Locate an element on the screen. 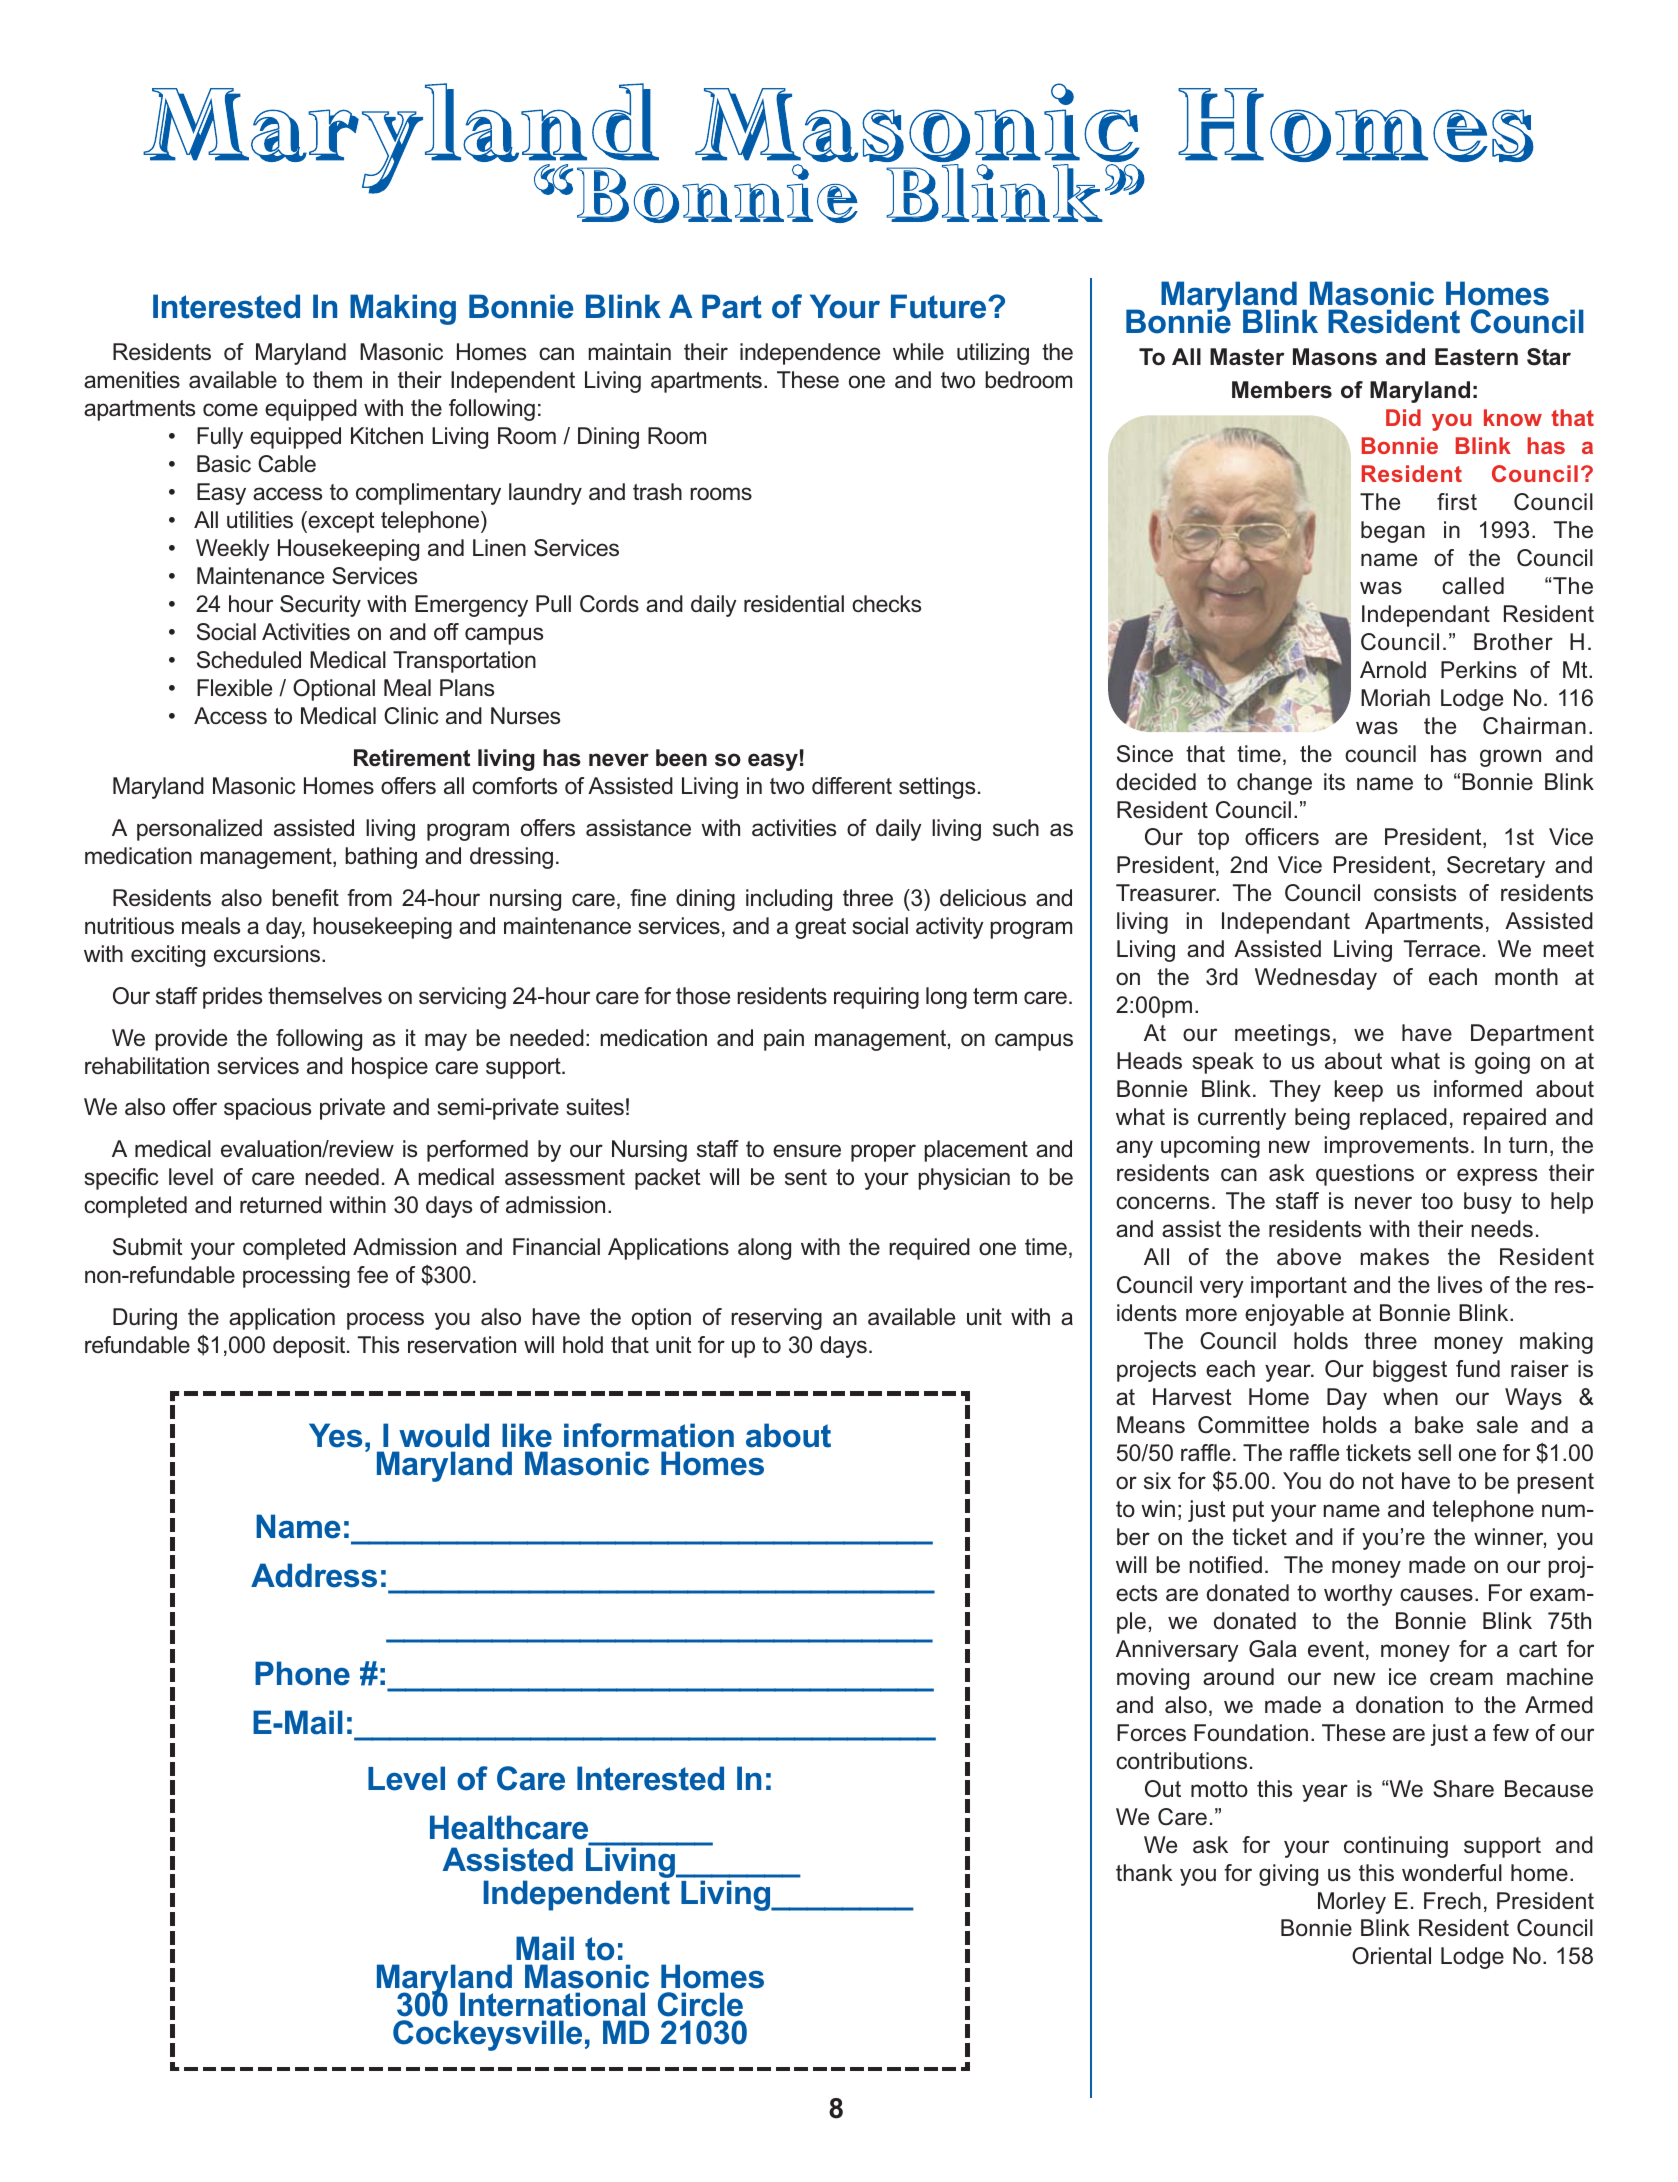  bake is located at coordinates (1439, 1425).
